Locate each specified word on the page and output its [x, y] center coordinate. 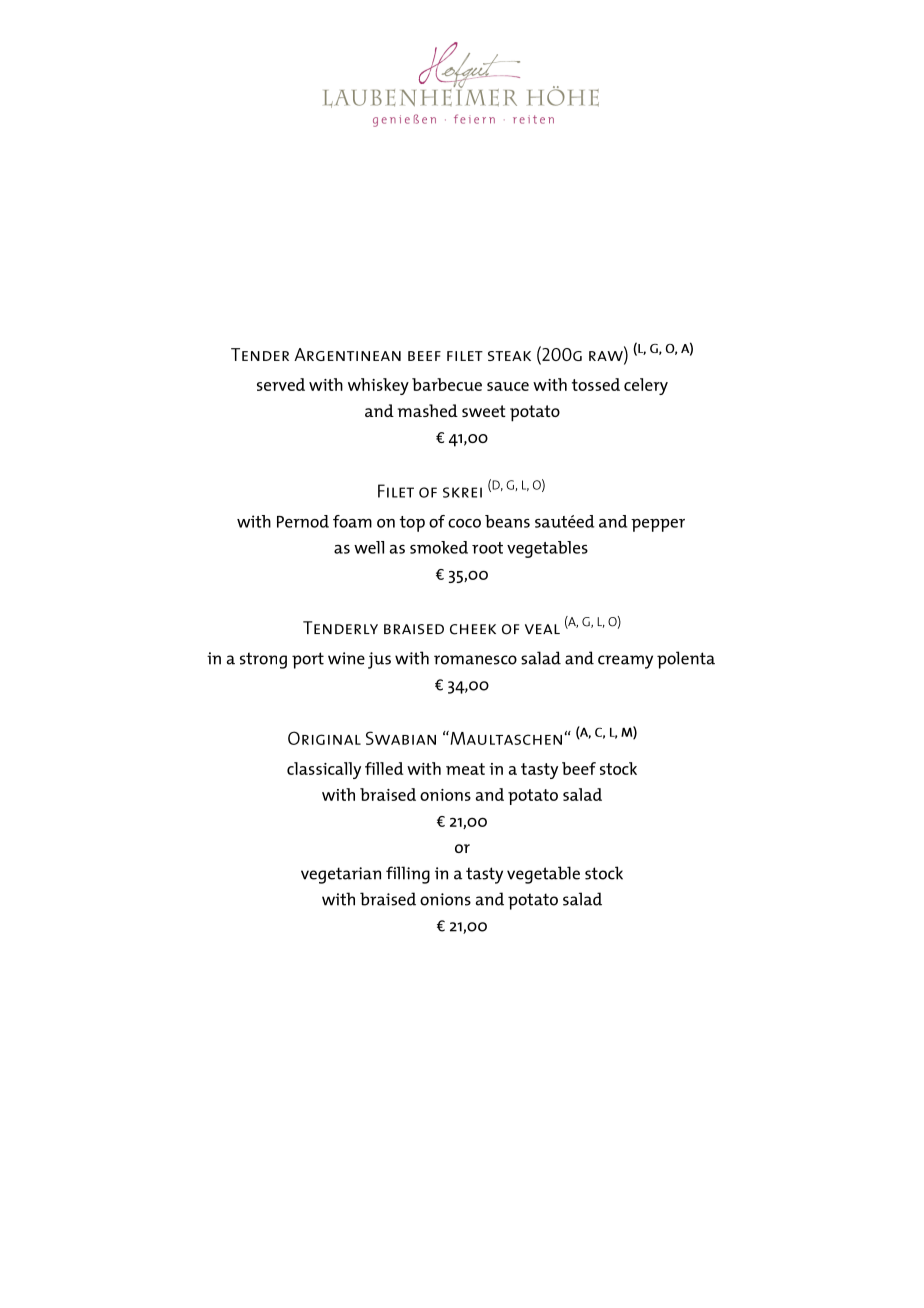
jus [379, 660]
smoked [439, 547]
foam [352, 521]
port [308, 660]
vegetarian [341, 875]
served [281, 384]
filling [408, 875]
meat [465, 769]
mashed [428, 410]
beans [507, 521]
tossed [596, 384]
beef [579, 768]
